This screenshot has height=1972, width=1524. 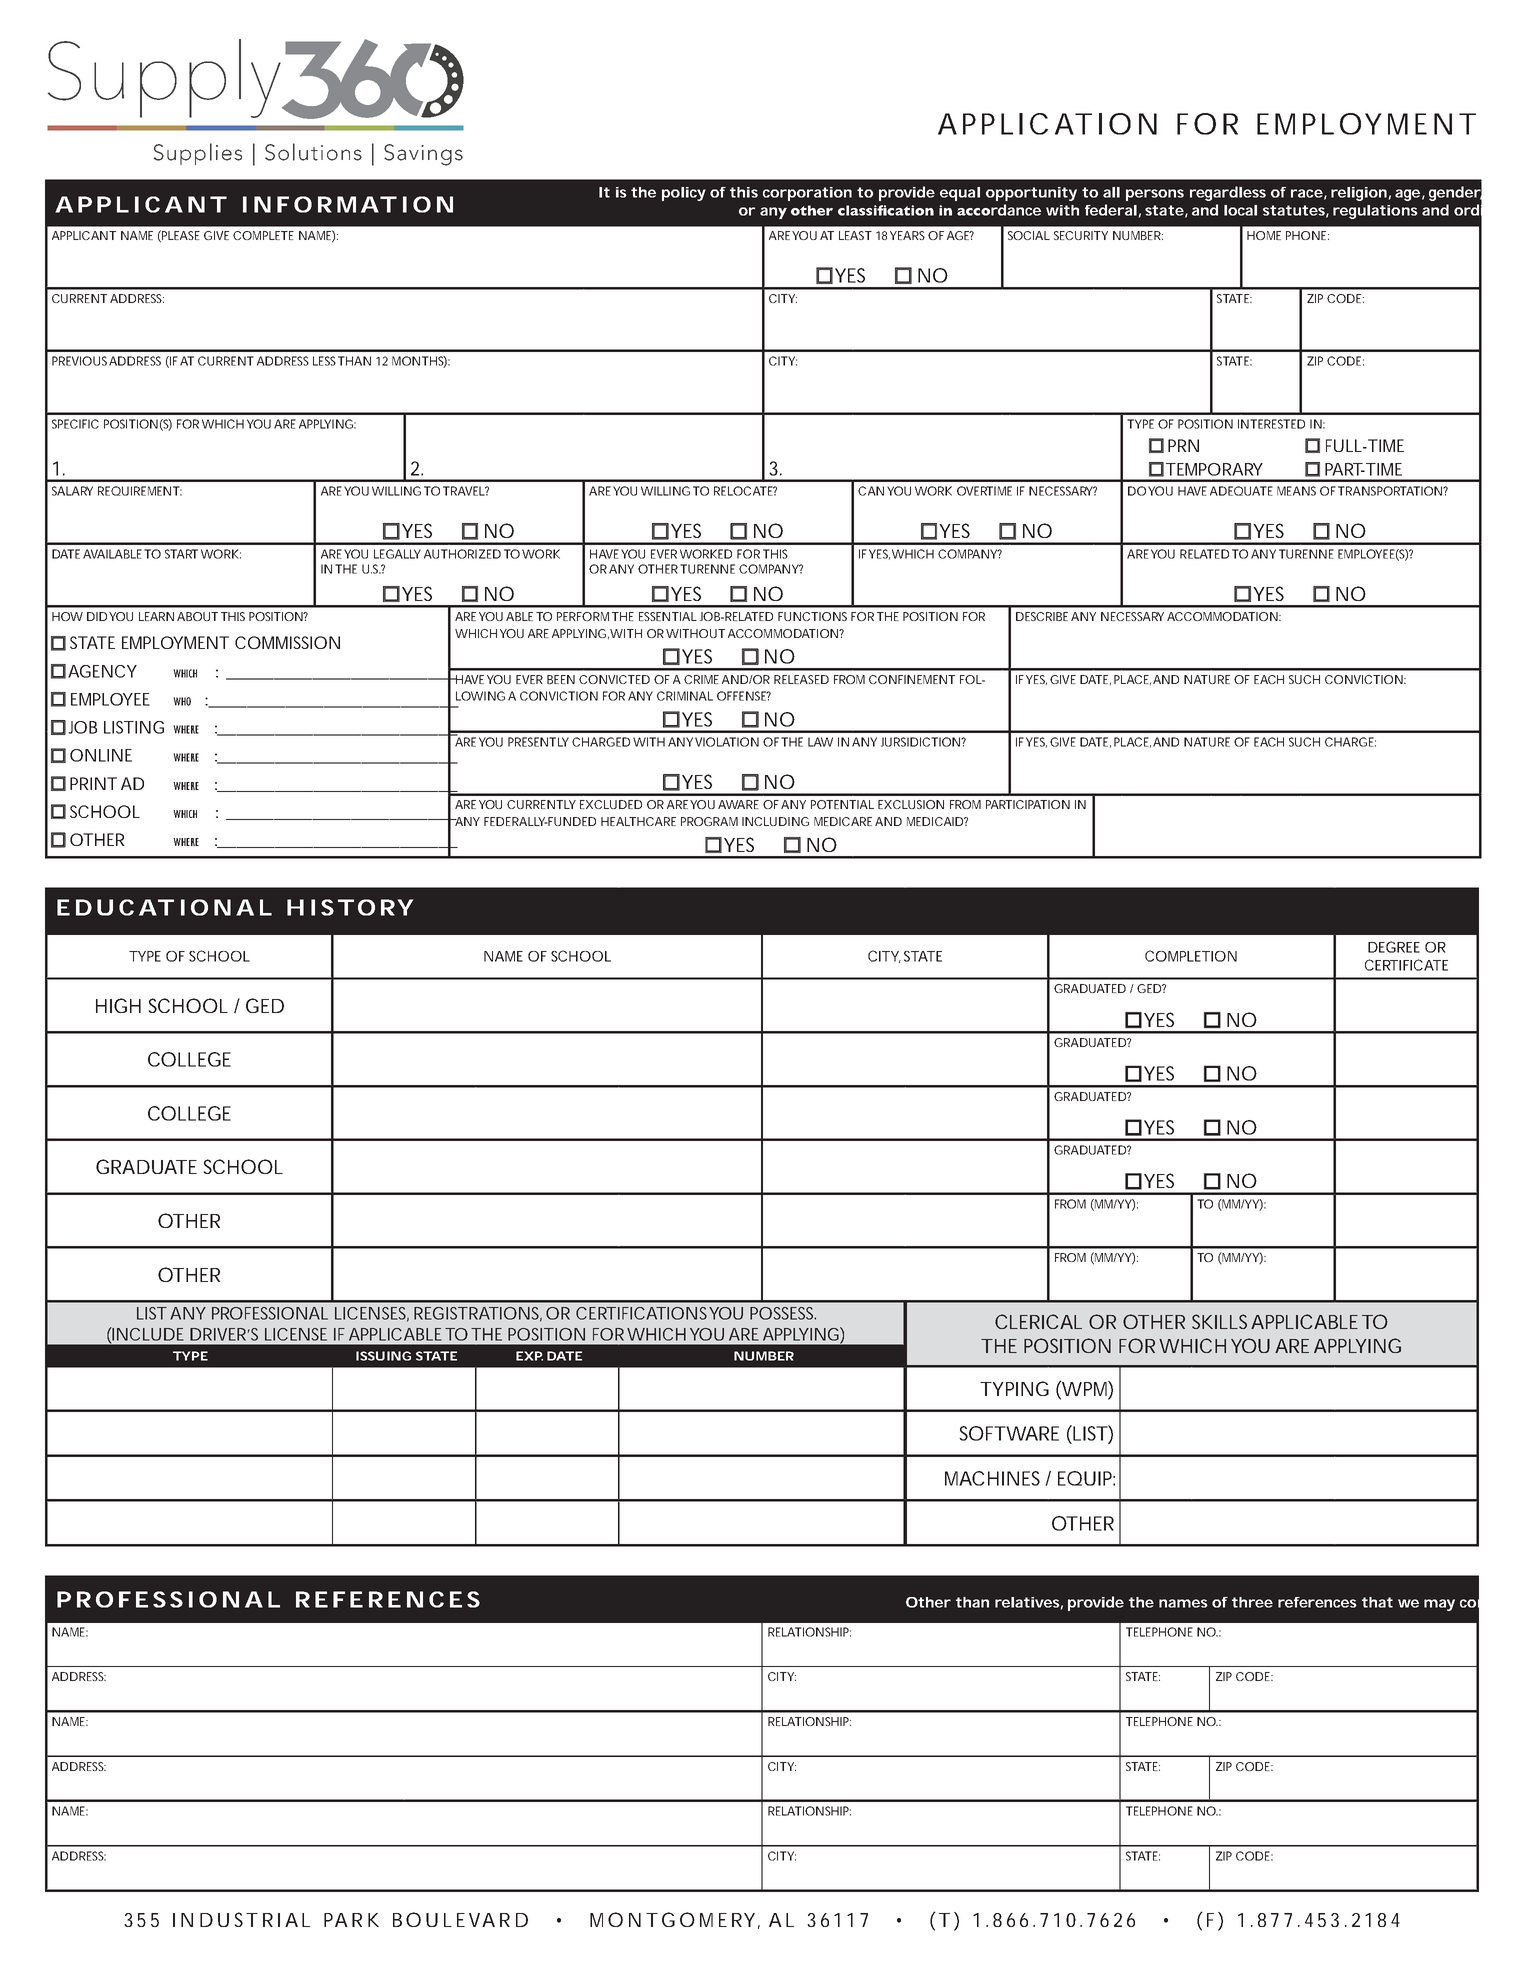 What do you see at coordinates (118, 1005) in the screenshot?
I see `HIGH` at bounding box center [118, 1005].
